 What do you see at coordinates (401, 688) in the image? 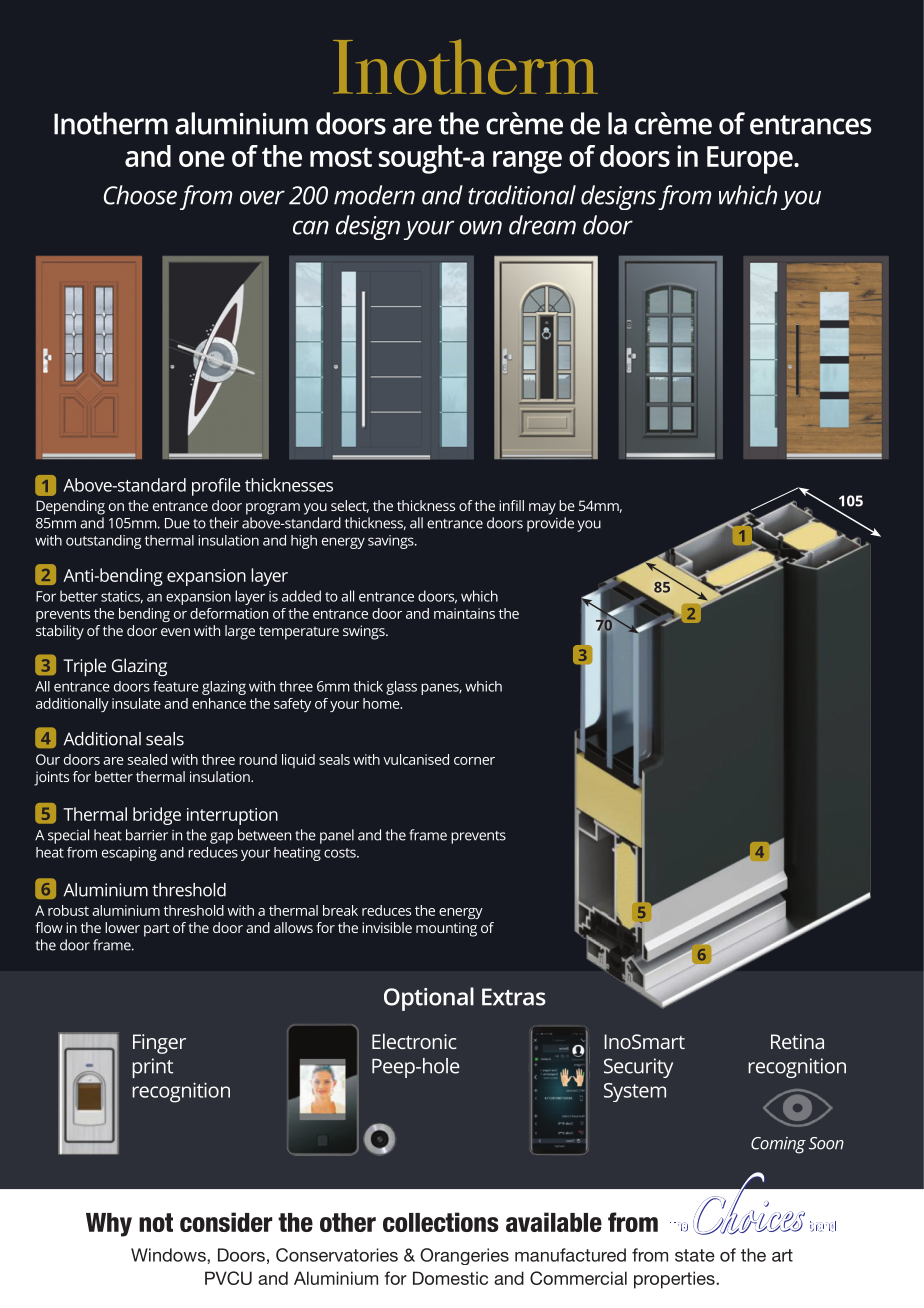
I see `glass` at bounding box center [401, 688].
